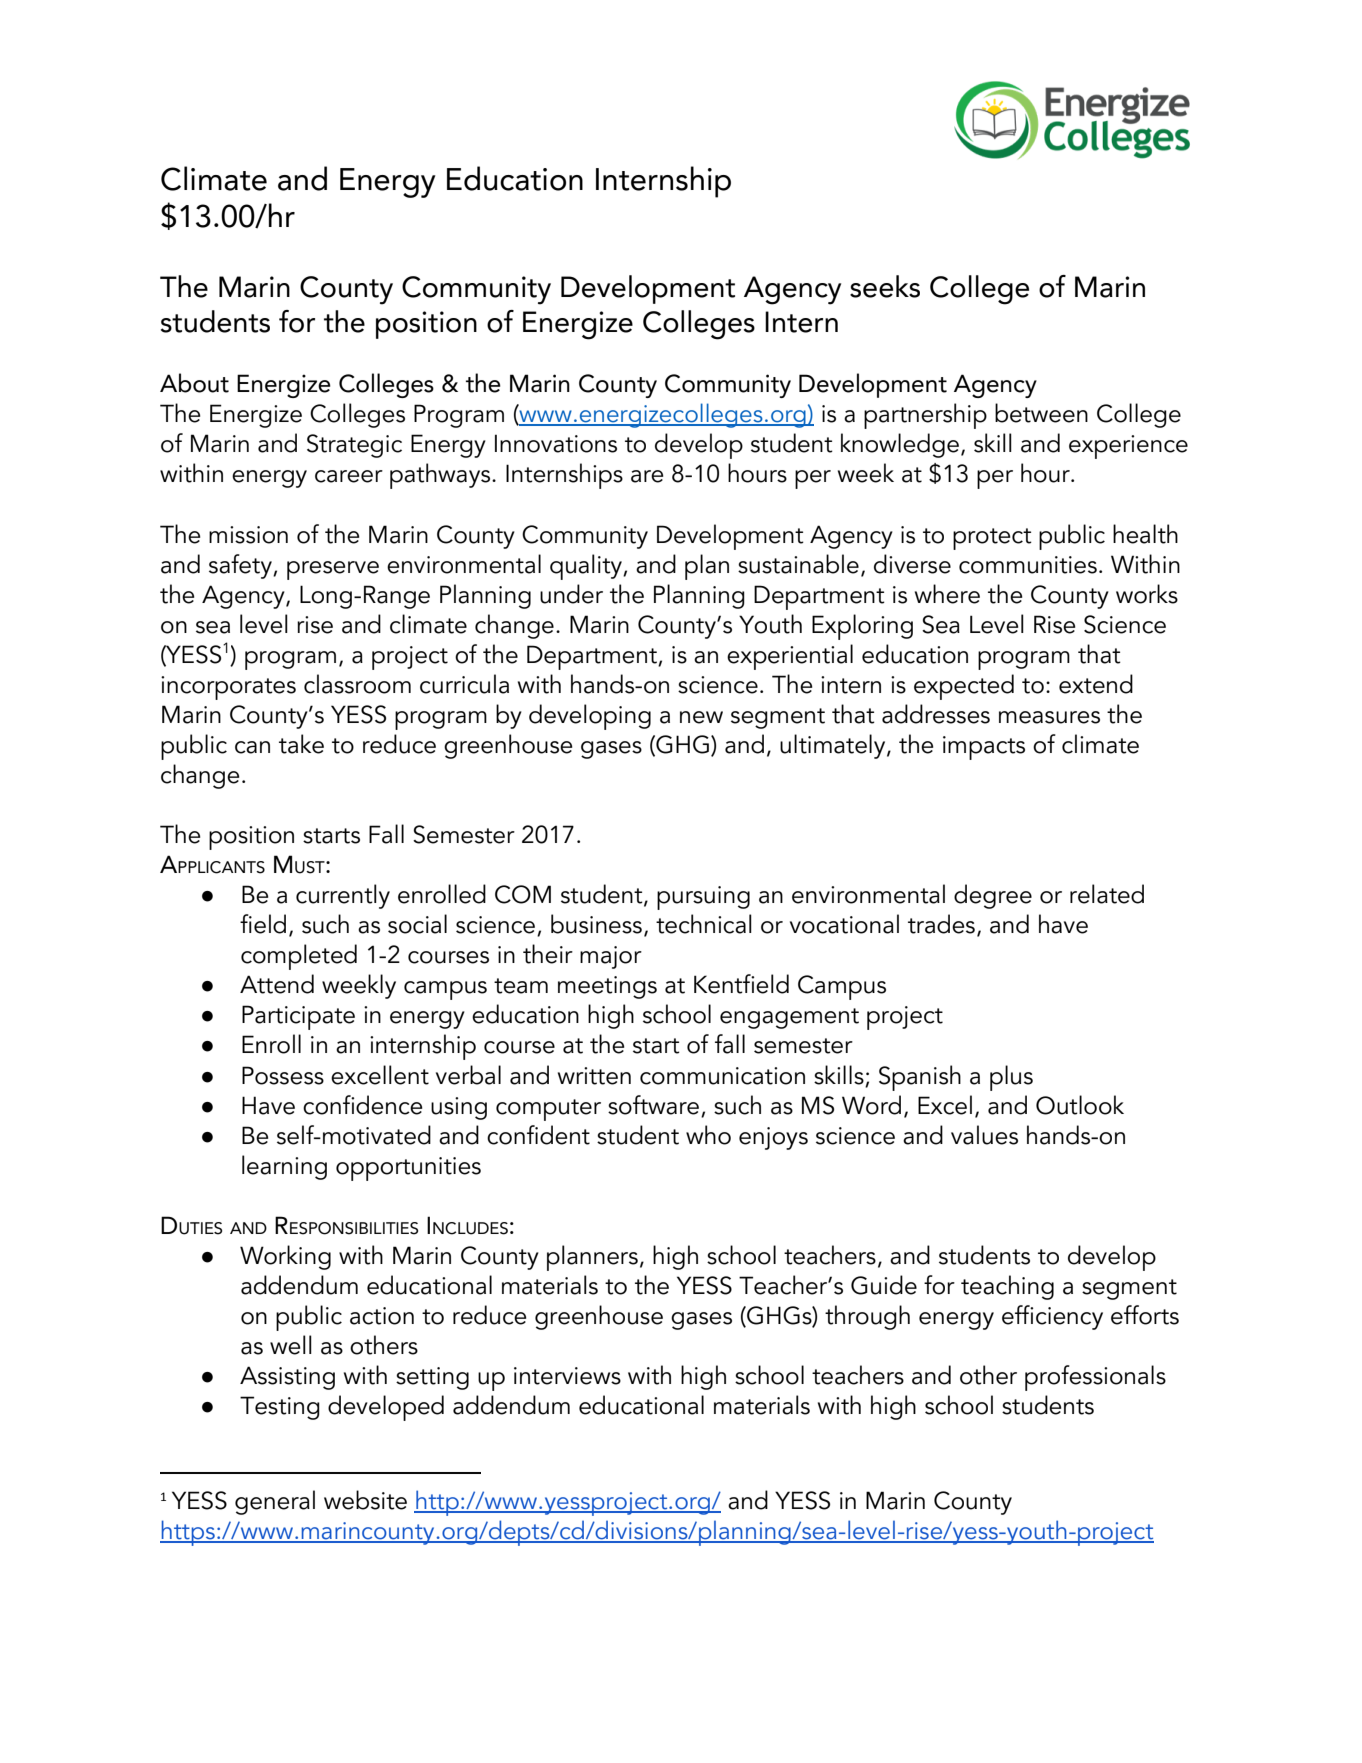 This screenshot has width=1362, height=1763. I want to click on classroom, so click(357, 684).
